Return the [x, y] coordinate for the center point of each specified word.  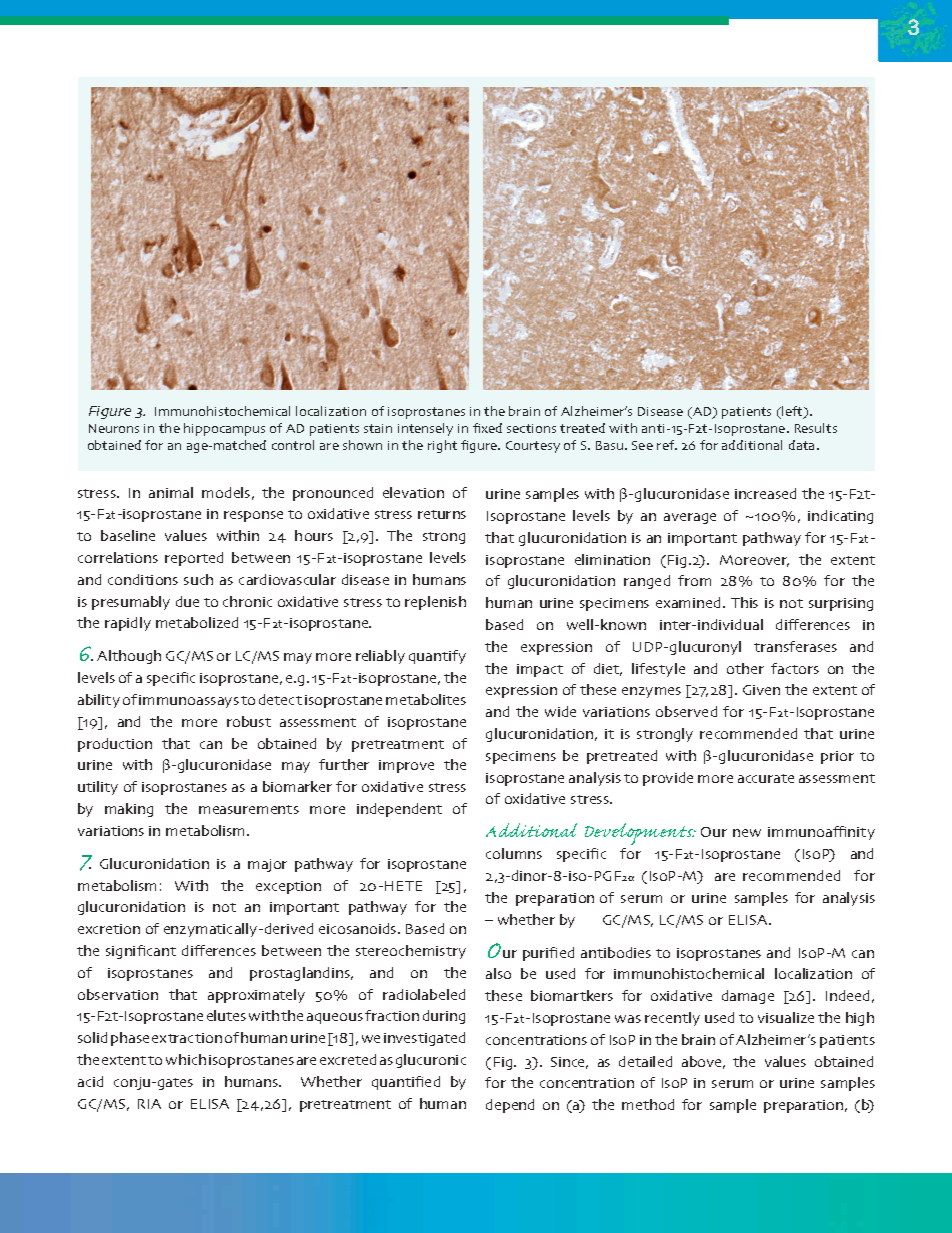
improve [406, 766]
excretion [109, 929]
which [186, 1059]
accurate [766, 778]
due [187, 601]
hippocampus [224, 429]
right [442, 446]
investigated [424, 1039]
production [115, 745]
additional [752, 445]
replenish [435, 603]
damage [748, 997]
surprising [841, 604]
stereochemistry [411, 952]
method [648, 1104]
